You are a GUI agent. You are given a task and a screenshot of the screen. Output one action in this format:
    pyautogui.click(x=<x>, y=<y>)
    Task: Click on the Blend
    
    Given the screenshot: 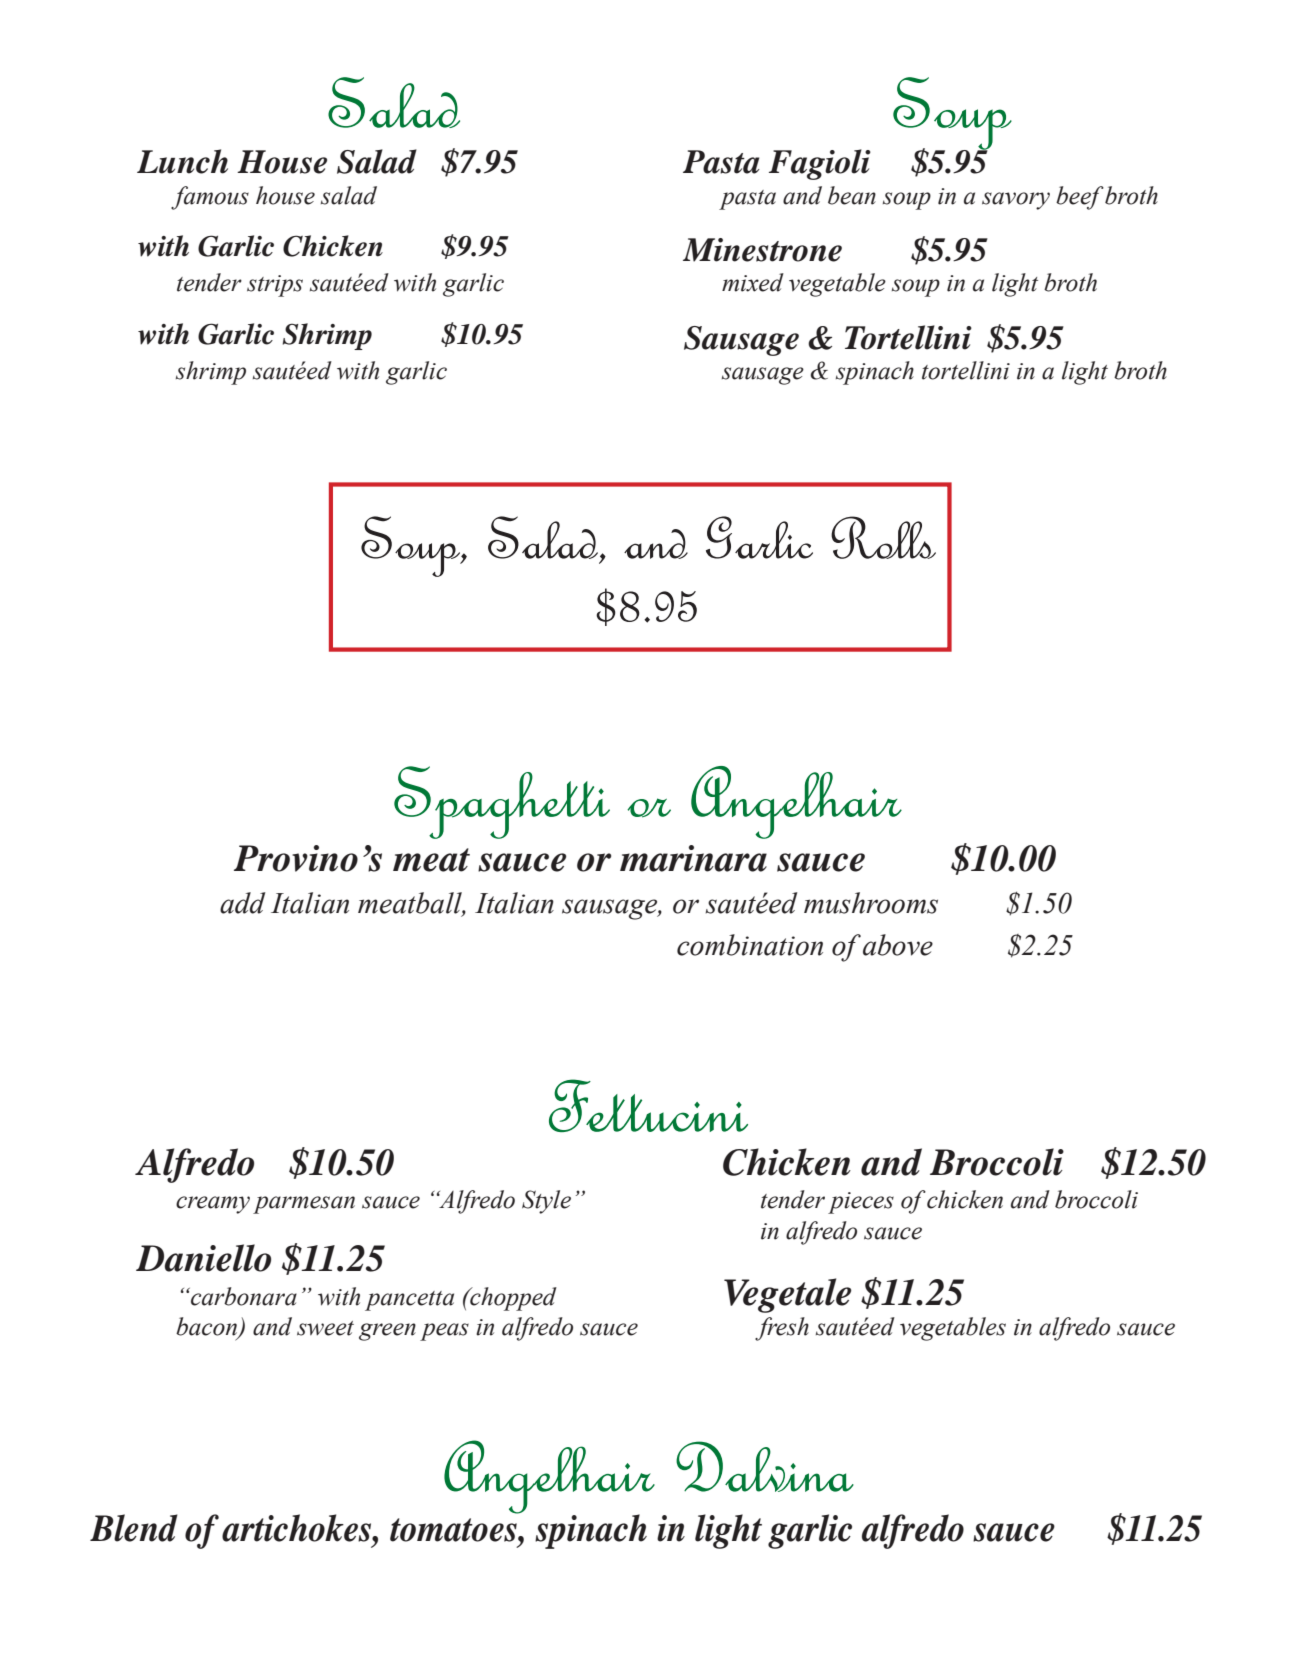 What is the action you would take?
    pyautogui.click(x=134, y=1528)
